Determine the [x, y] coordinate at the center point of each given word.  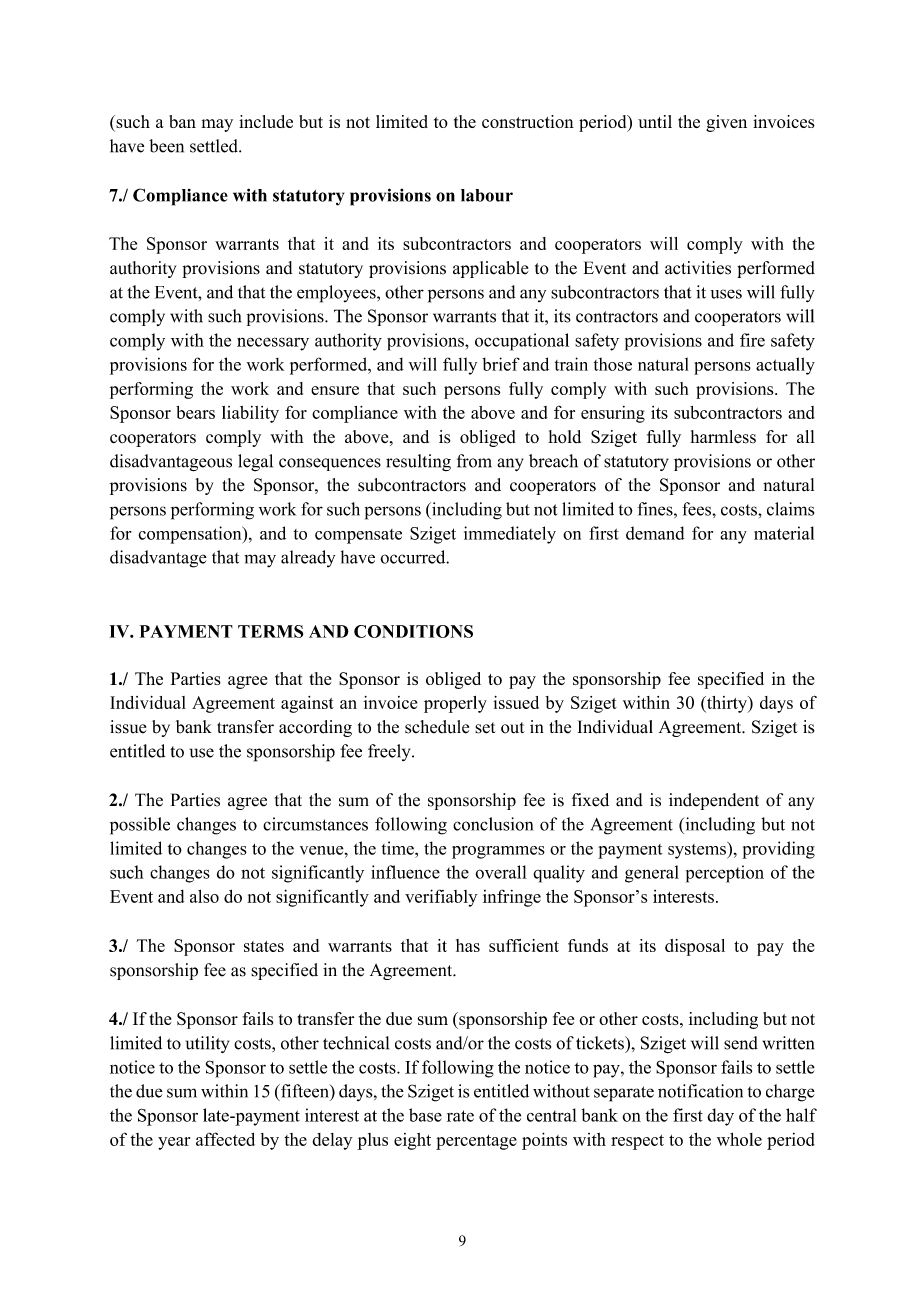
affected [225, 1139]
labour [487, 195]
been [166, 146]
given [726, 123]
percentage [476, 1142]
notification [700, 1091]
